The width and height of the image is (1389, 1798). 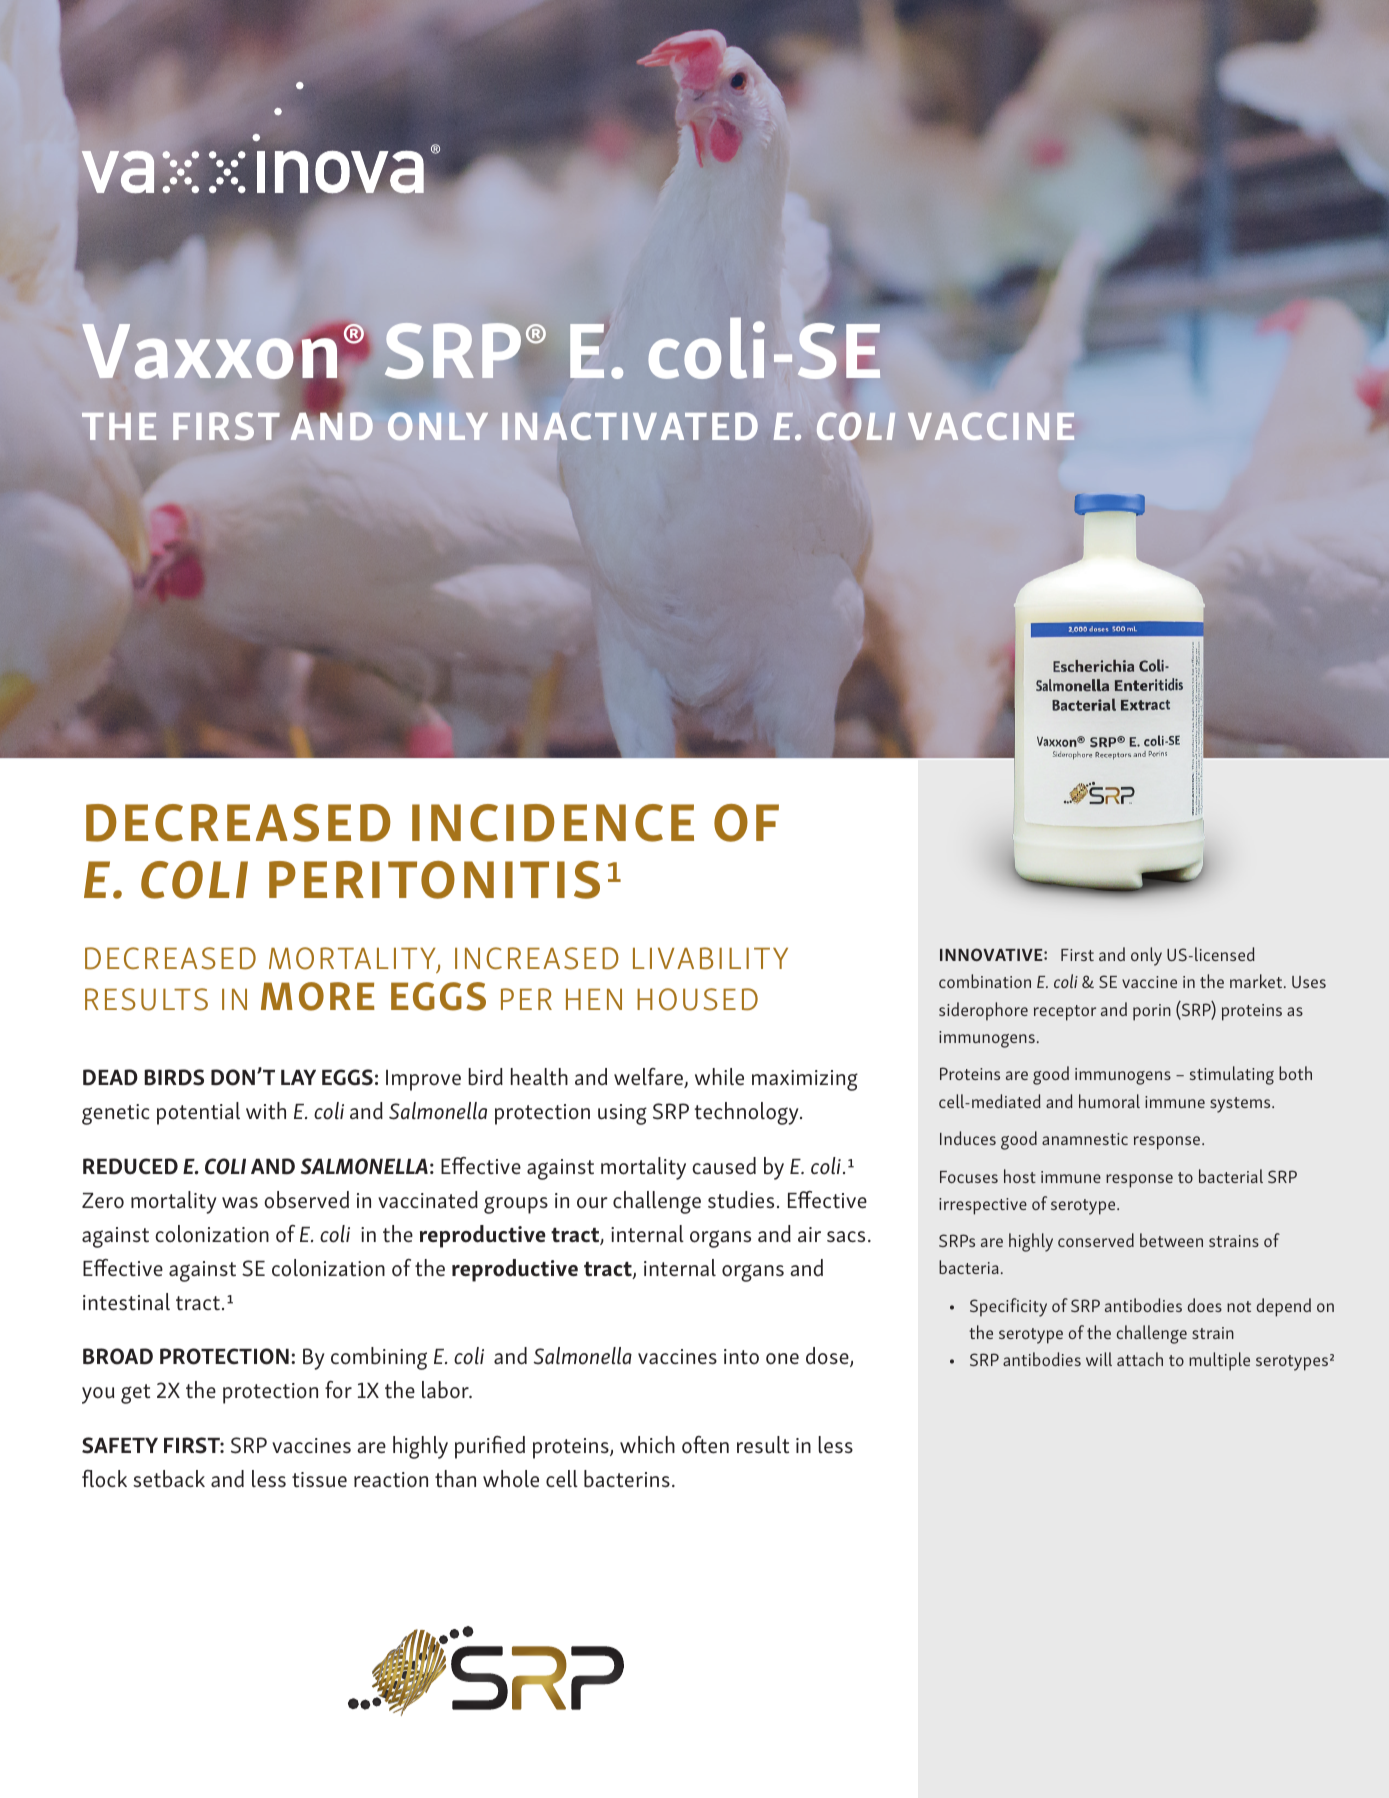 I want to click on INNOVATIVE, so click(x=992, y=954).
